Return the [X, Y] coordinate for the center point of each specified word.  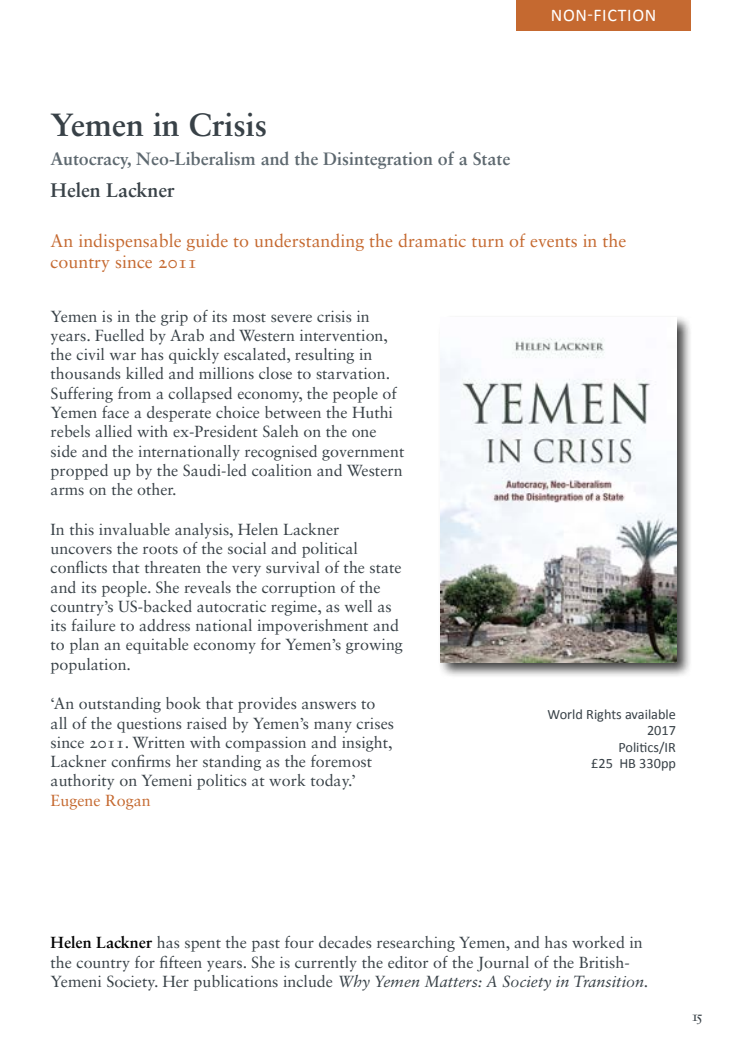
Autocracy [91, 160]
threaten [173, 567]
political [329, 550]
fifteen [181, 962]
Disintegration [378, 160]
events [553, 242]
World [565, 714]
